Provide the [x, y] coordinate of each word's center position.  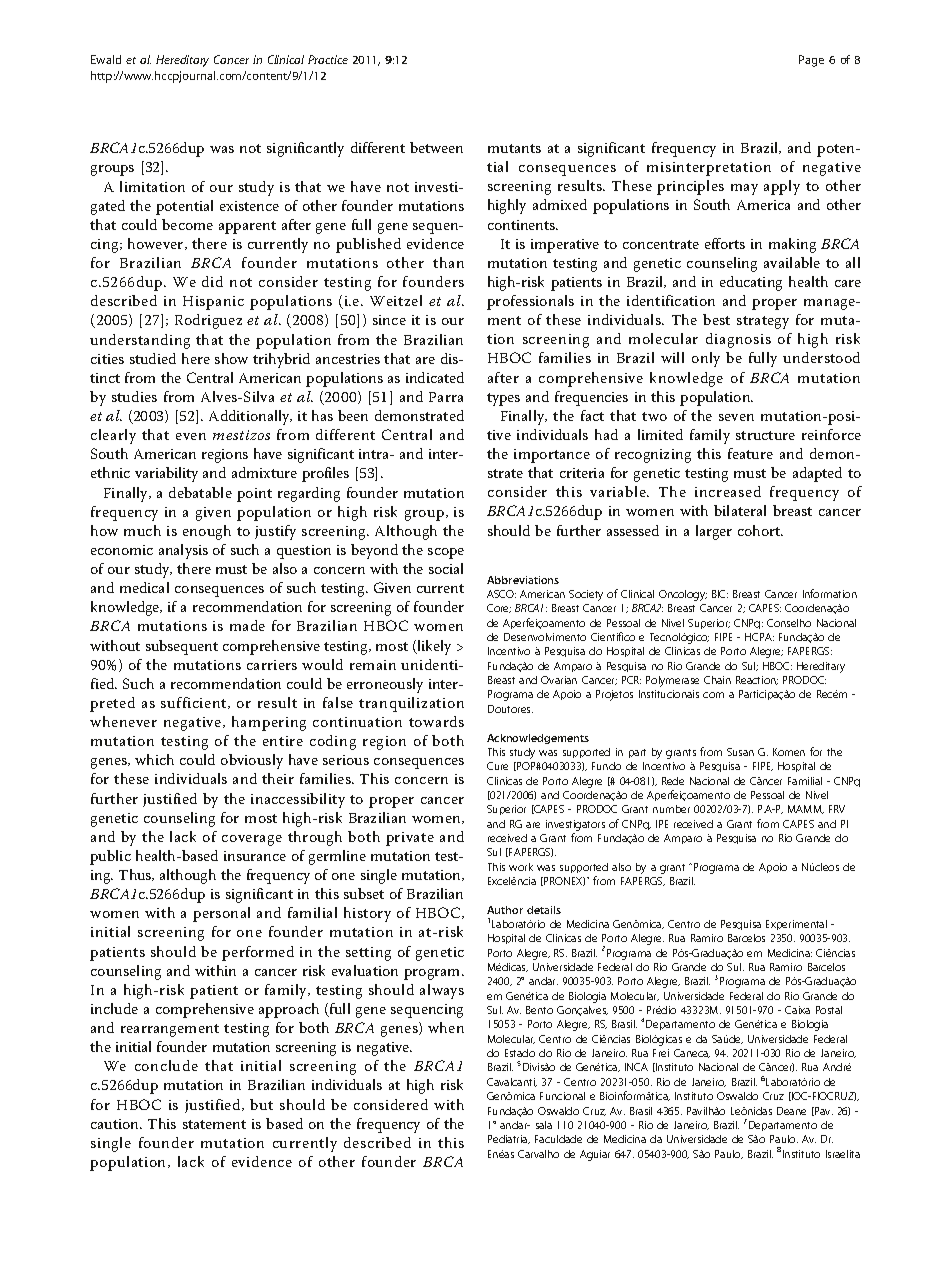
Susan [740, 752]
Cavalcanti [512, 1082]
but [261, 1104]
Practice [328, 59]
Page [811, 61]
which [154, 759]
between [436, 147]
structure [765, 435]
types [503, 399]
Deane [791, 1111]
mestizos [241, 435]
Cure [497, 766]
